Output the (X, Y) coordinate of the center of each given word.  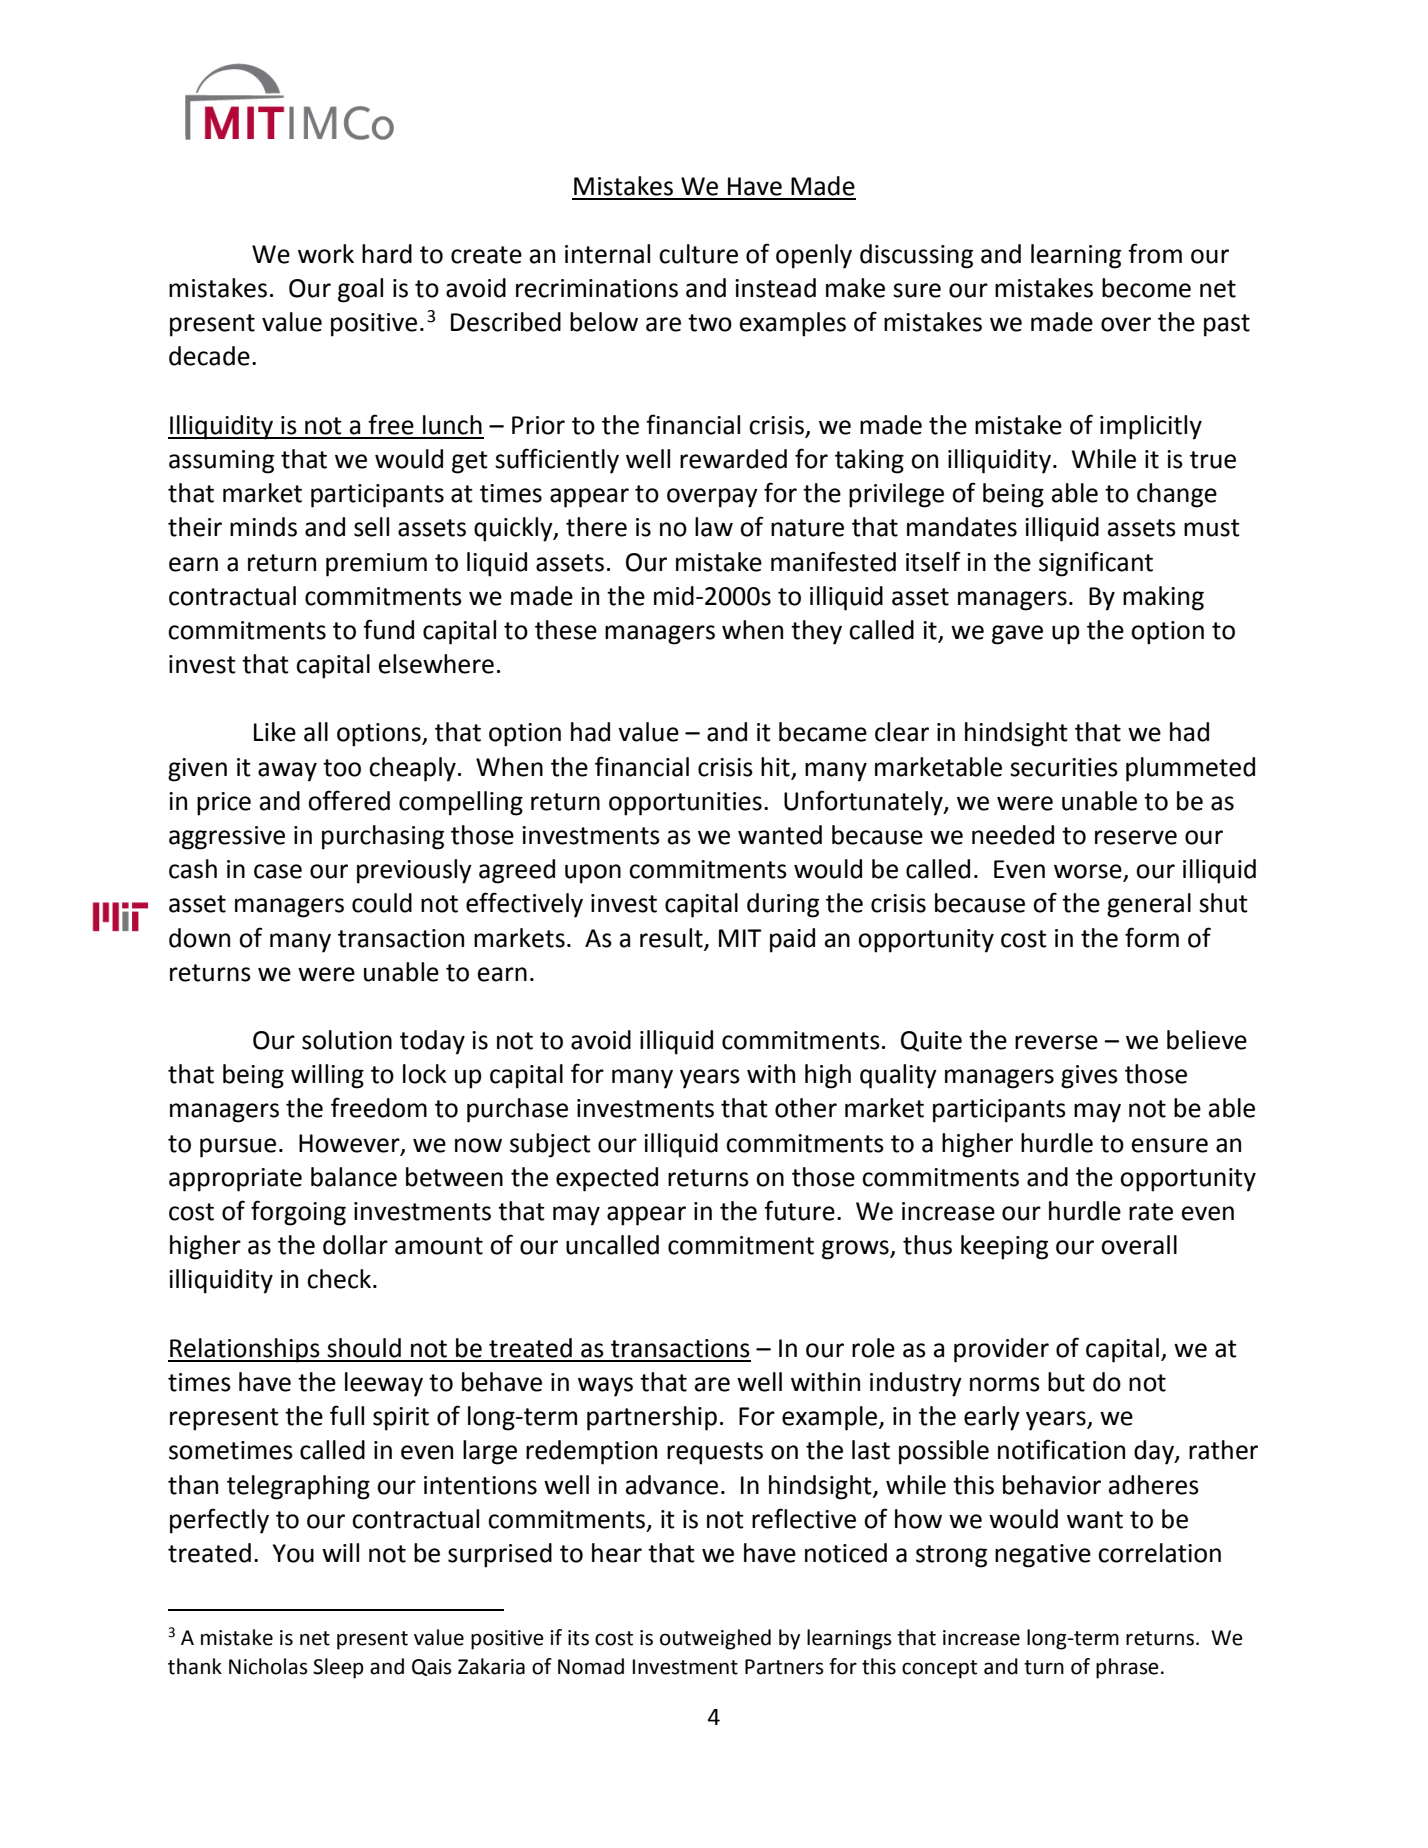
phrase (1127, 1668)
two (710, 323)
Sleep (338, 1668)
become (1146, 288)
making (1163, 598)
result (672, 938)
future (799, 1210)
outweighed (715, 1639)
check (340, 1279)
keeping (1004, 1247)
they (816, 632)
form (1152, 937)
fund (388, 629)
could (382, 903)
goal (360, 290)
